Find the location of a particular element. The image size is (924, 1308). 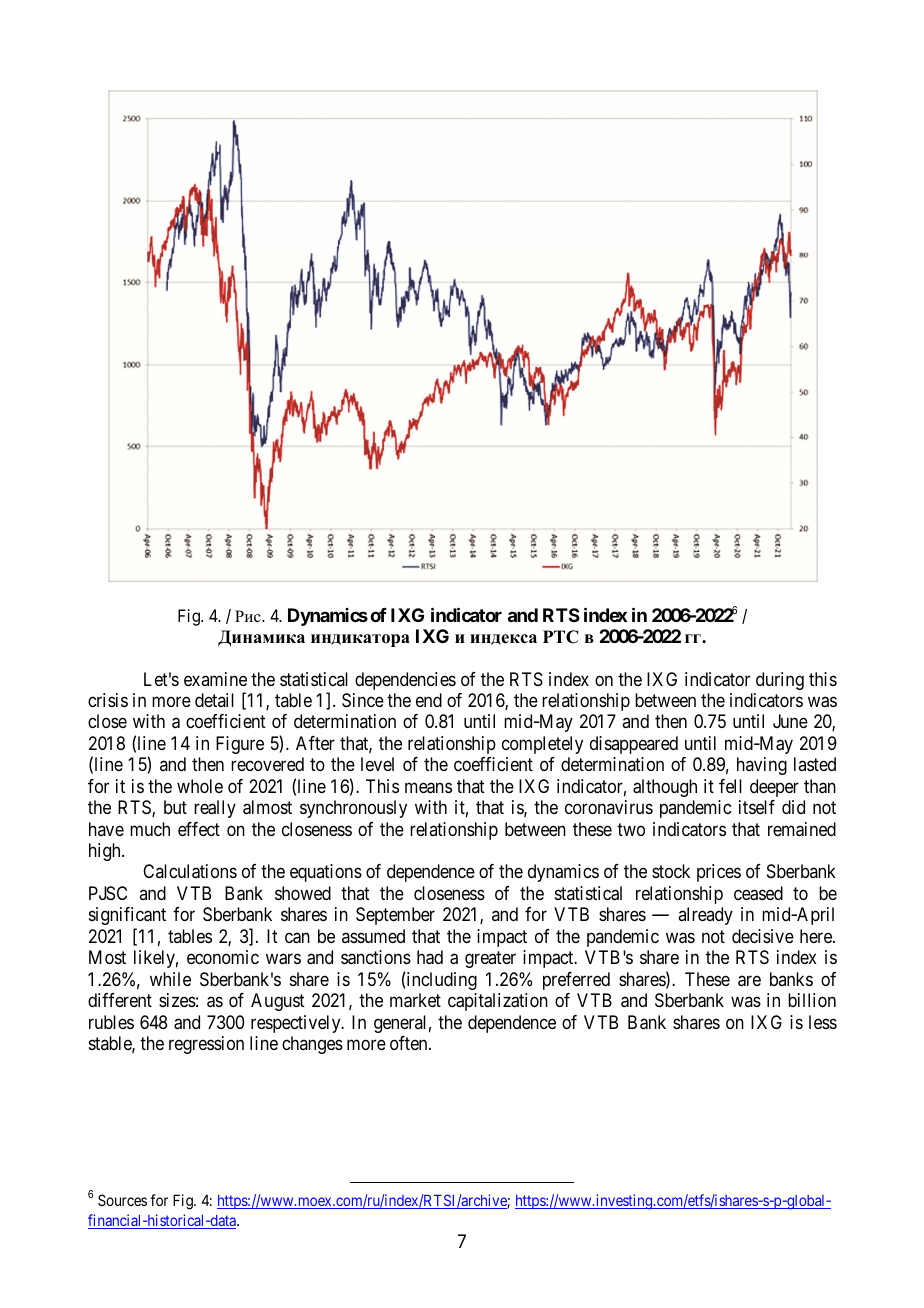

Sources is located at coordinates (122, 1200).
